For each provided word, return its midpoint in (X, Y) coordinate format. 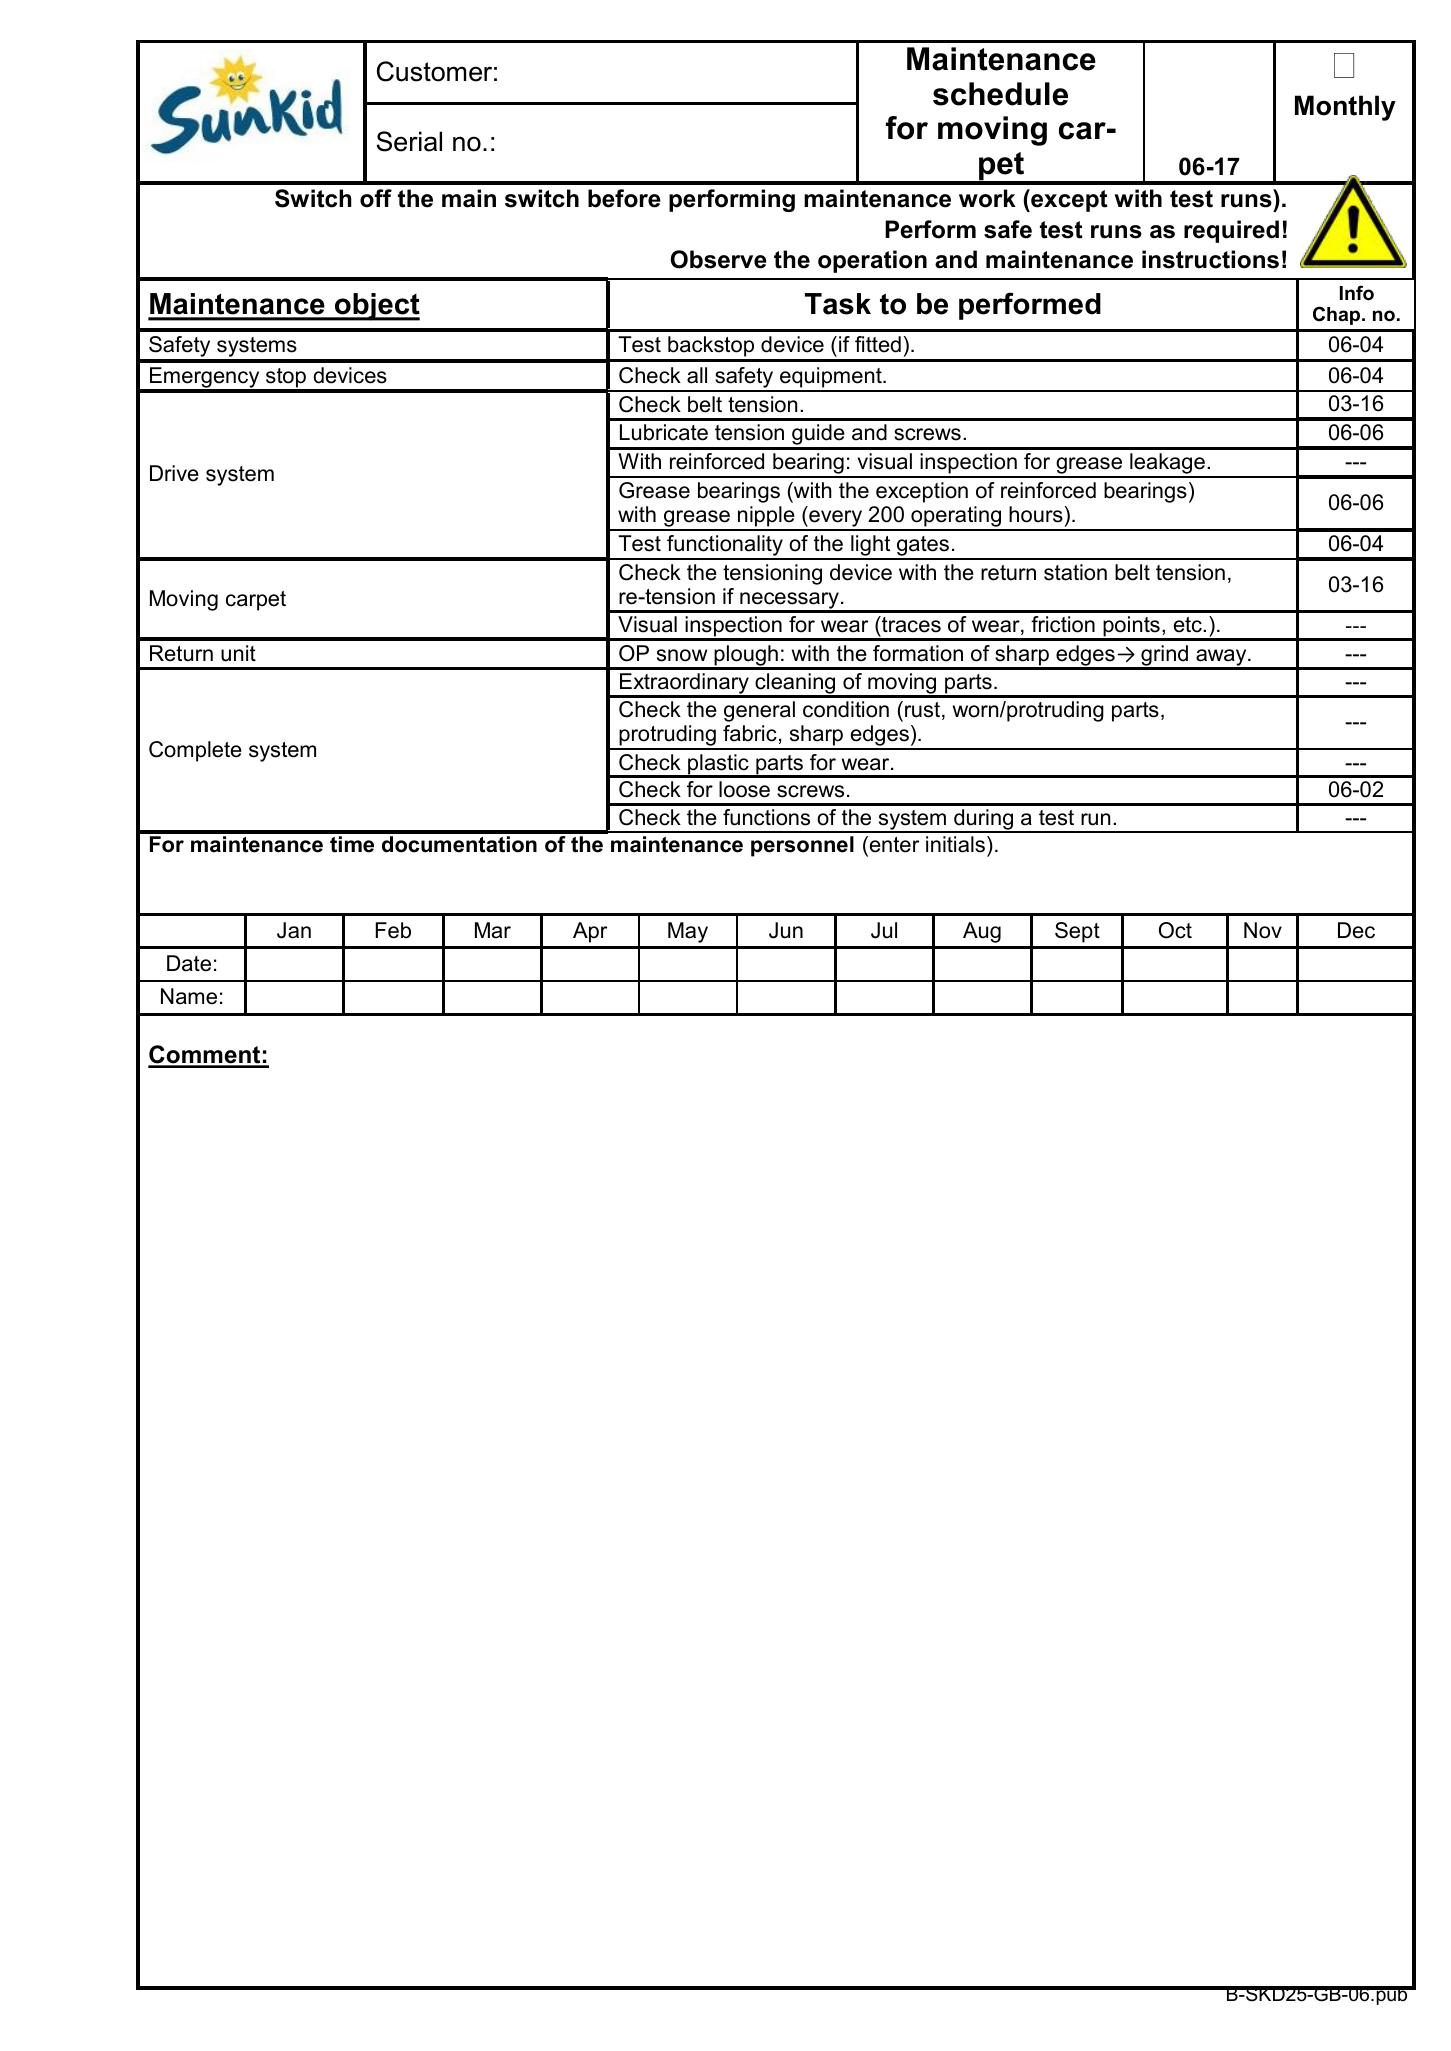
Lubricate (664, 432)
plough (746, 657)
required (1231, 231)
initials (955, 844)
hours (1036, 514)
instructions (1210, 259)
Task (838, 304)
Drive (174, 473)
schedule (1000, 94)
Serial (409, 141)
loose (744, 789)
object (376, 307)
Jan (294, 930)
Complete (195, 751)
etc (1189, 625)
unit (238, 653)
